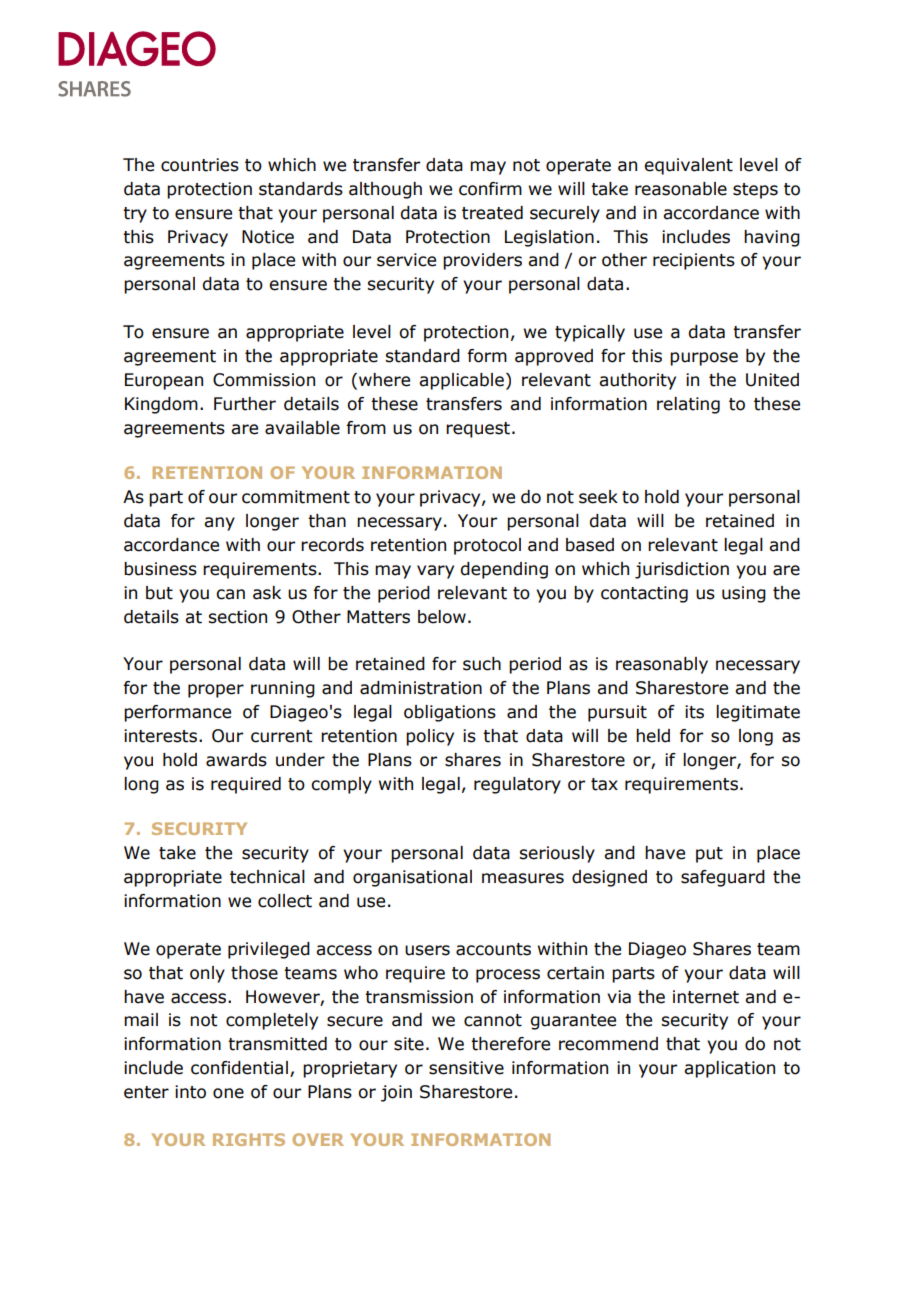 The height and width of the screenshot is (1308, 924). What do you see at coordinates (517, 785) in the screenshot?
I see `regulatory` at bounding box center [517, 785].
